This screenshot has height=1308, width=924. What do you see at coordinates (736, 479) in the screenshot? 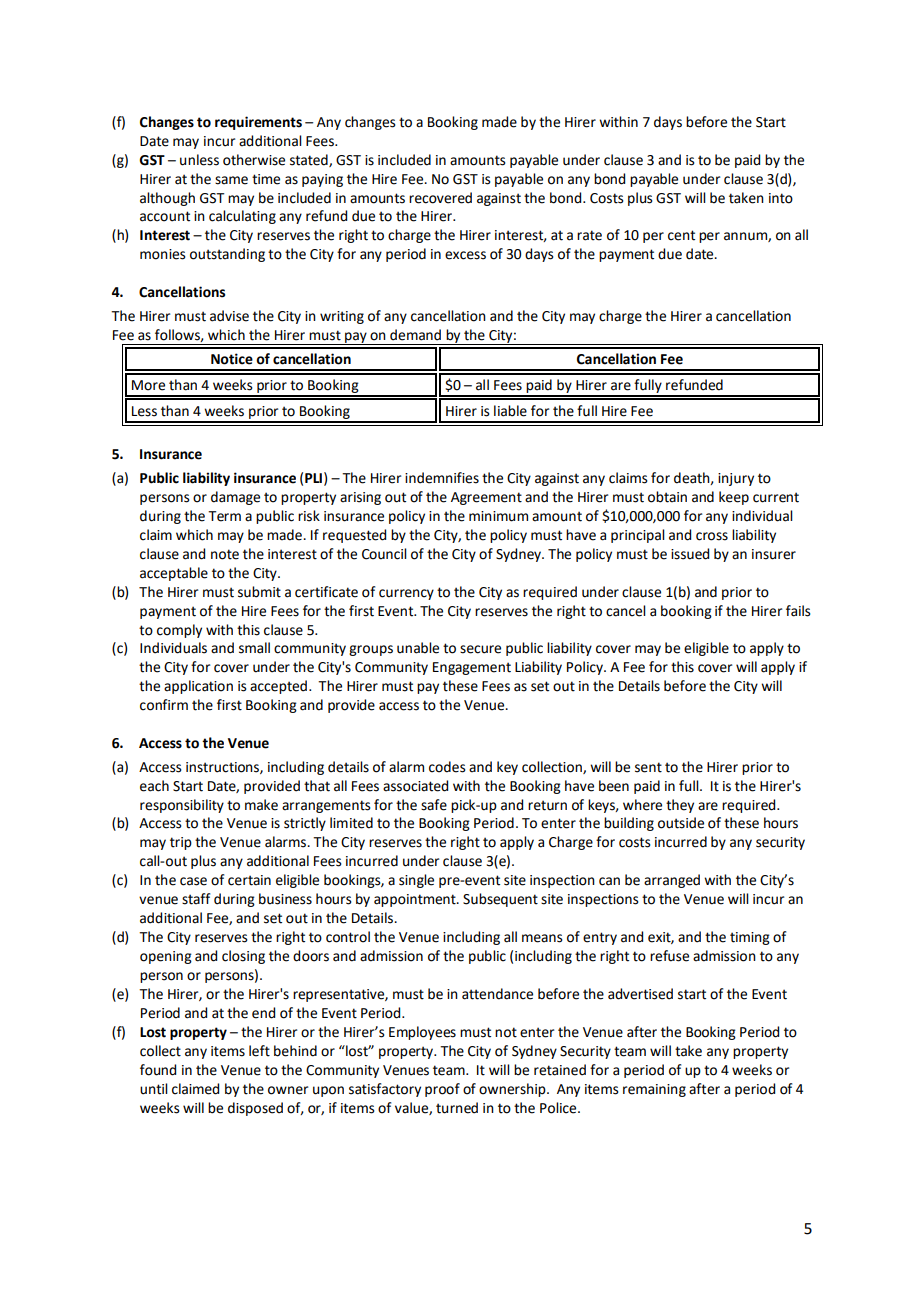
I see `injury` at bounding box center [736, 479].
